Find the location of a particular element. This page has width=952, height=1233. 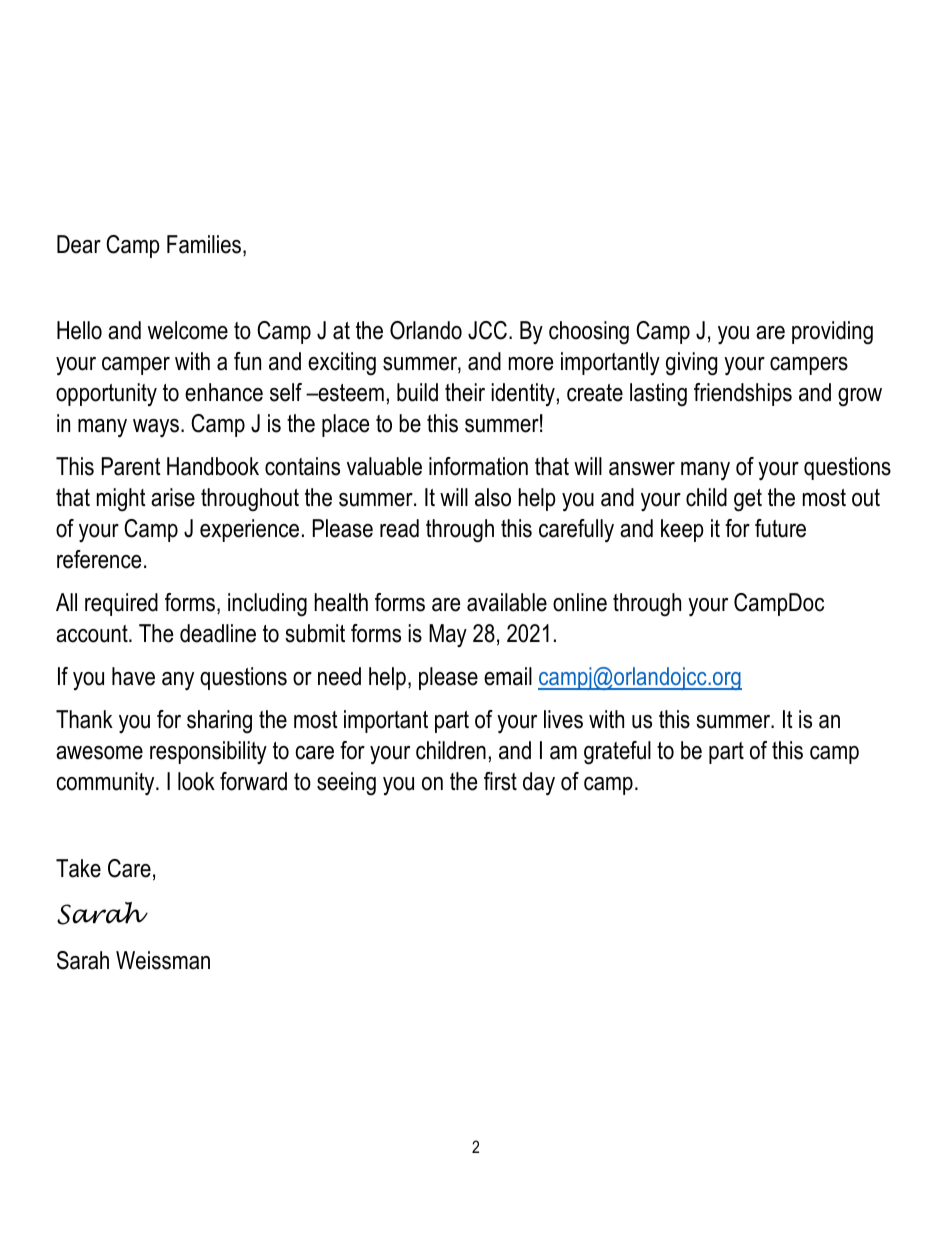

friendships is located at coordinates (743, 394).
